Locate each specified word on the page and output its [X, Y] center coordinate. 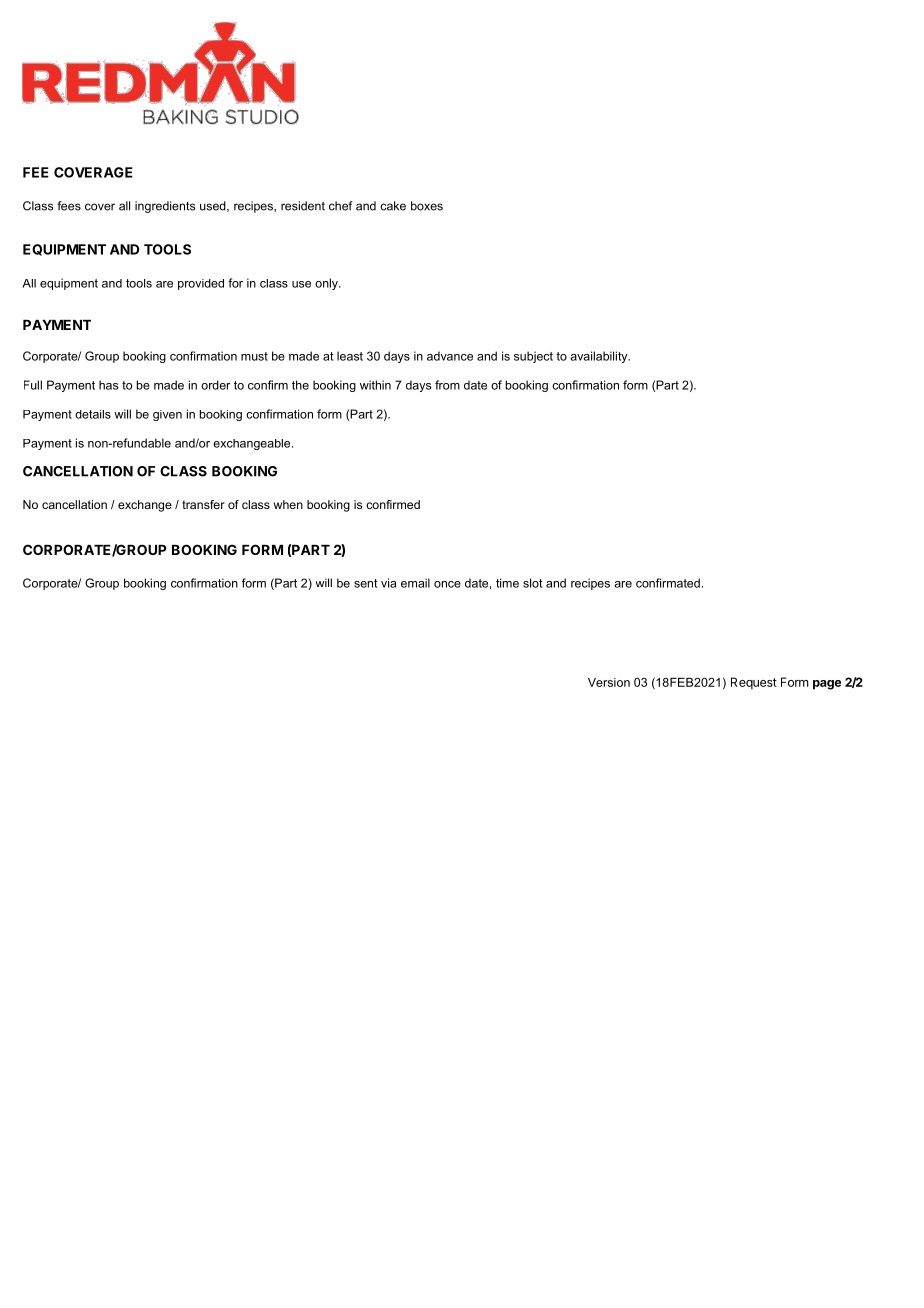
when [288, 504]
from [447, 385]
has [109, 385]
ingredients [165, 207]
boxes [427, 206]
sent [365, 583]
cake [393, 206]
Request [754, 683]
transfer [203, 504]
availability [600, 357]
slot [532, 583]
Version [609, 682]
